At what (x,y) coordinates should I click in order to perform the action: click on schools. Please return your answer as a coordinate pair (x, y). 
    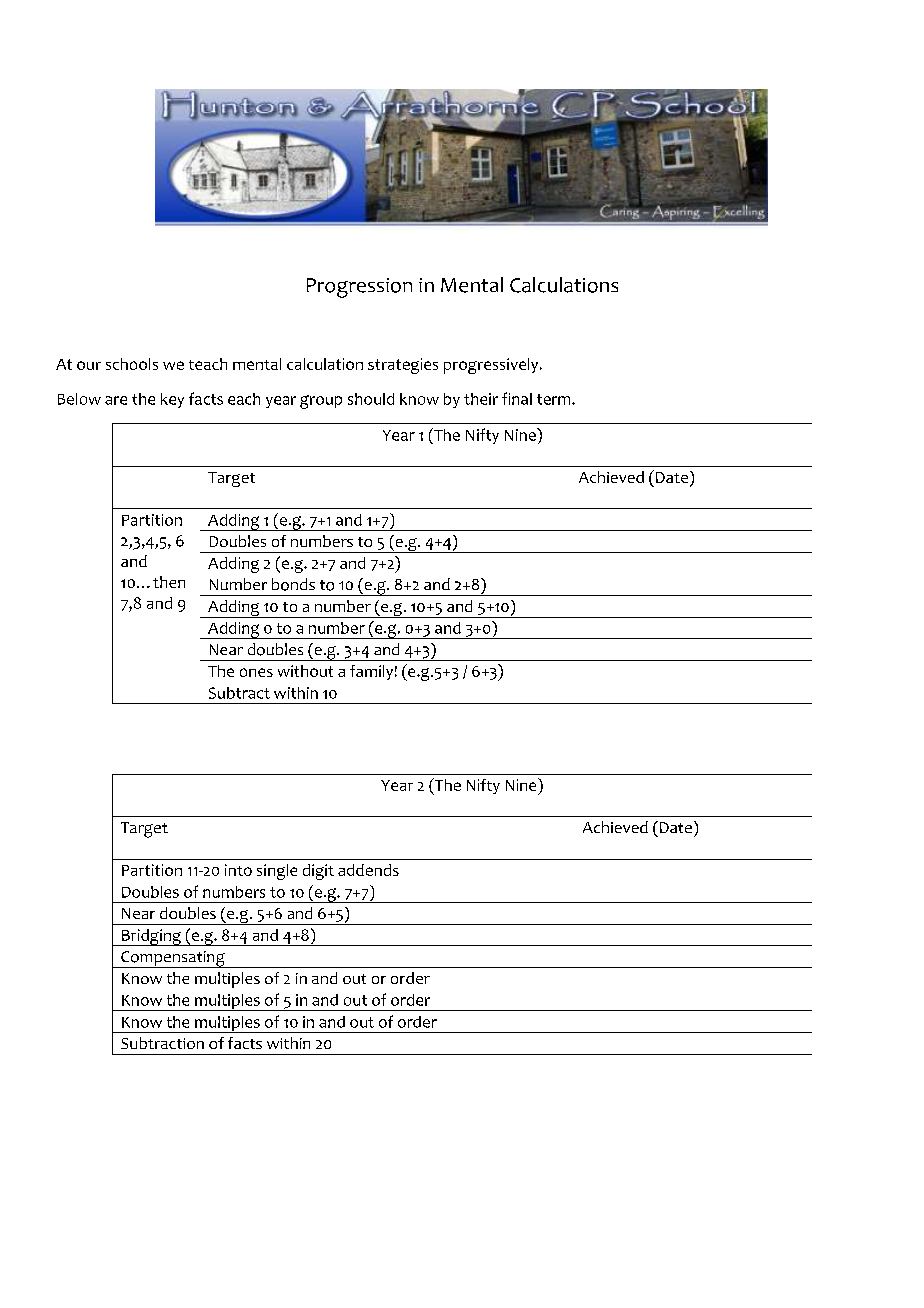
    Looking at the image, I should click on (132, 364).
